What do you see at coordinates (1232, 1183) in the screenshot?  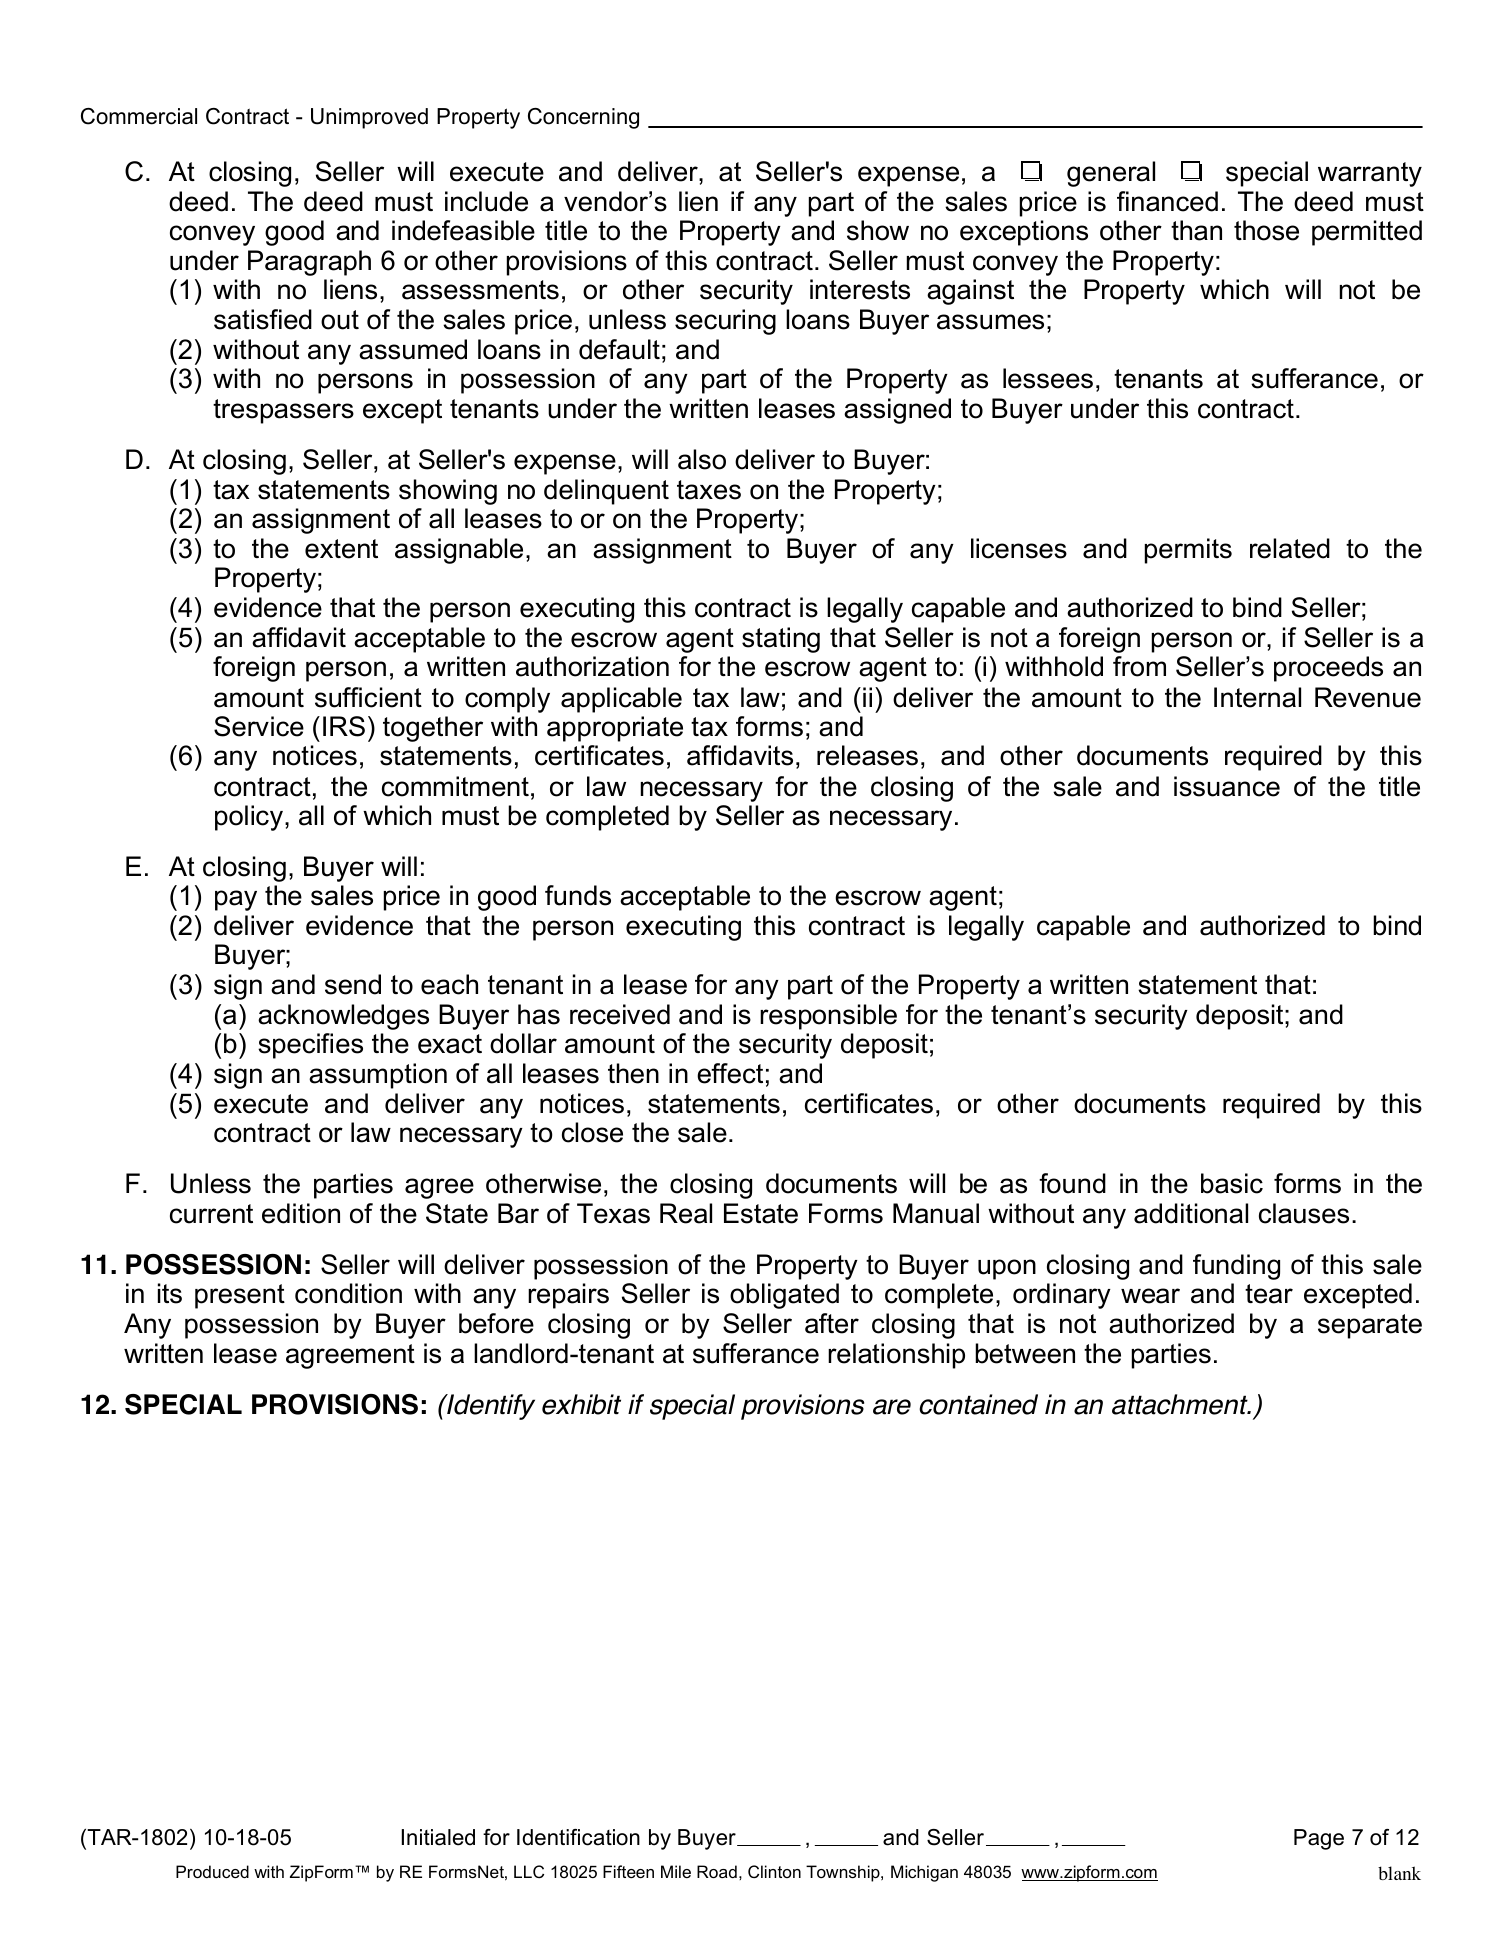 I see `basic` at bounding box center [1232, 1183].
